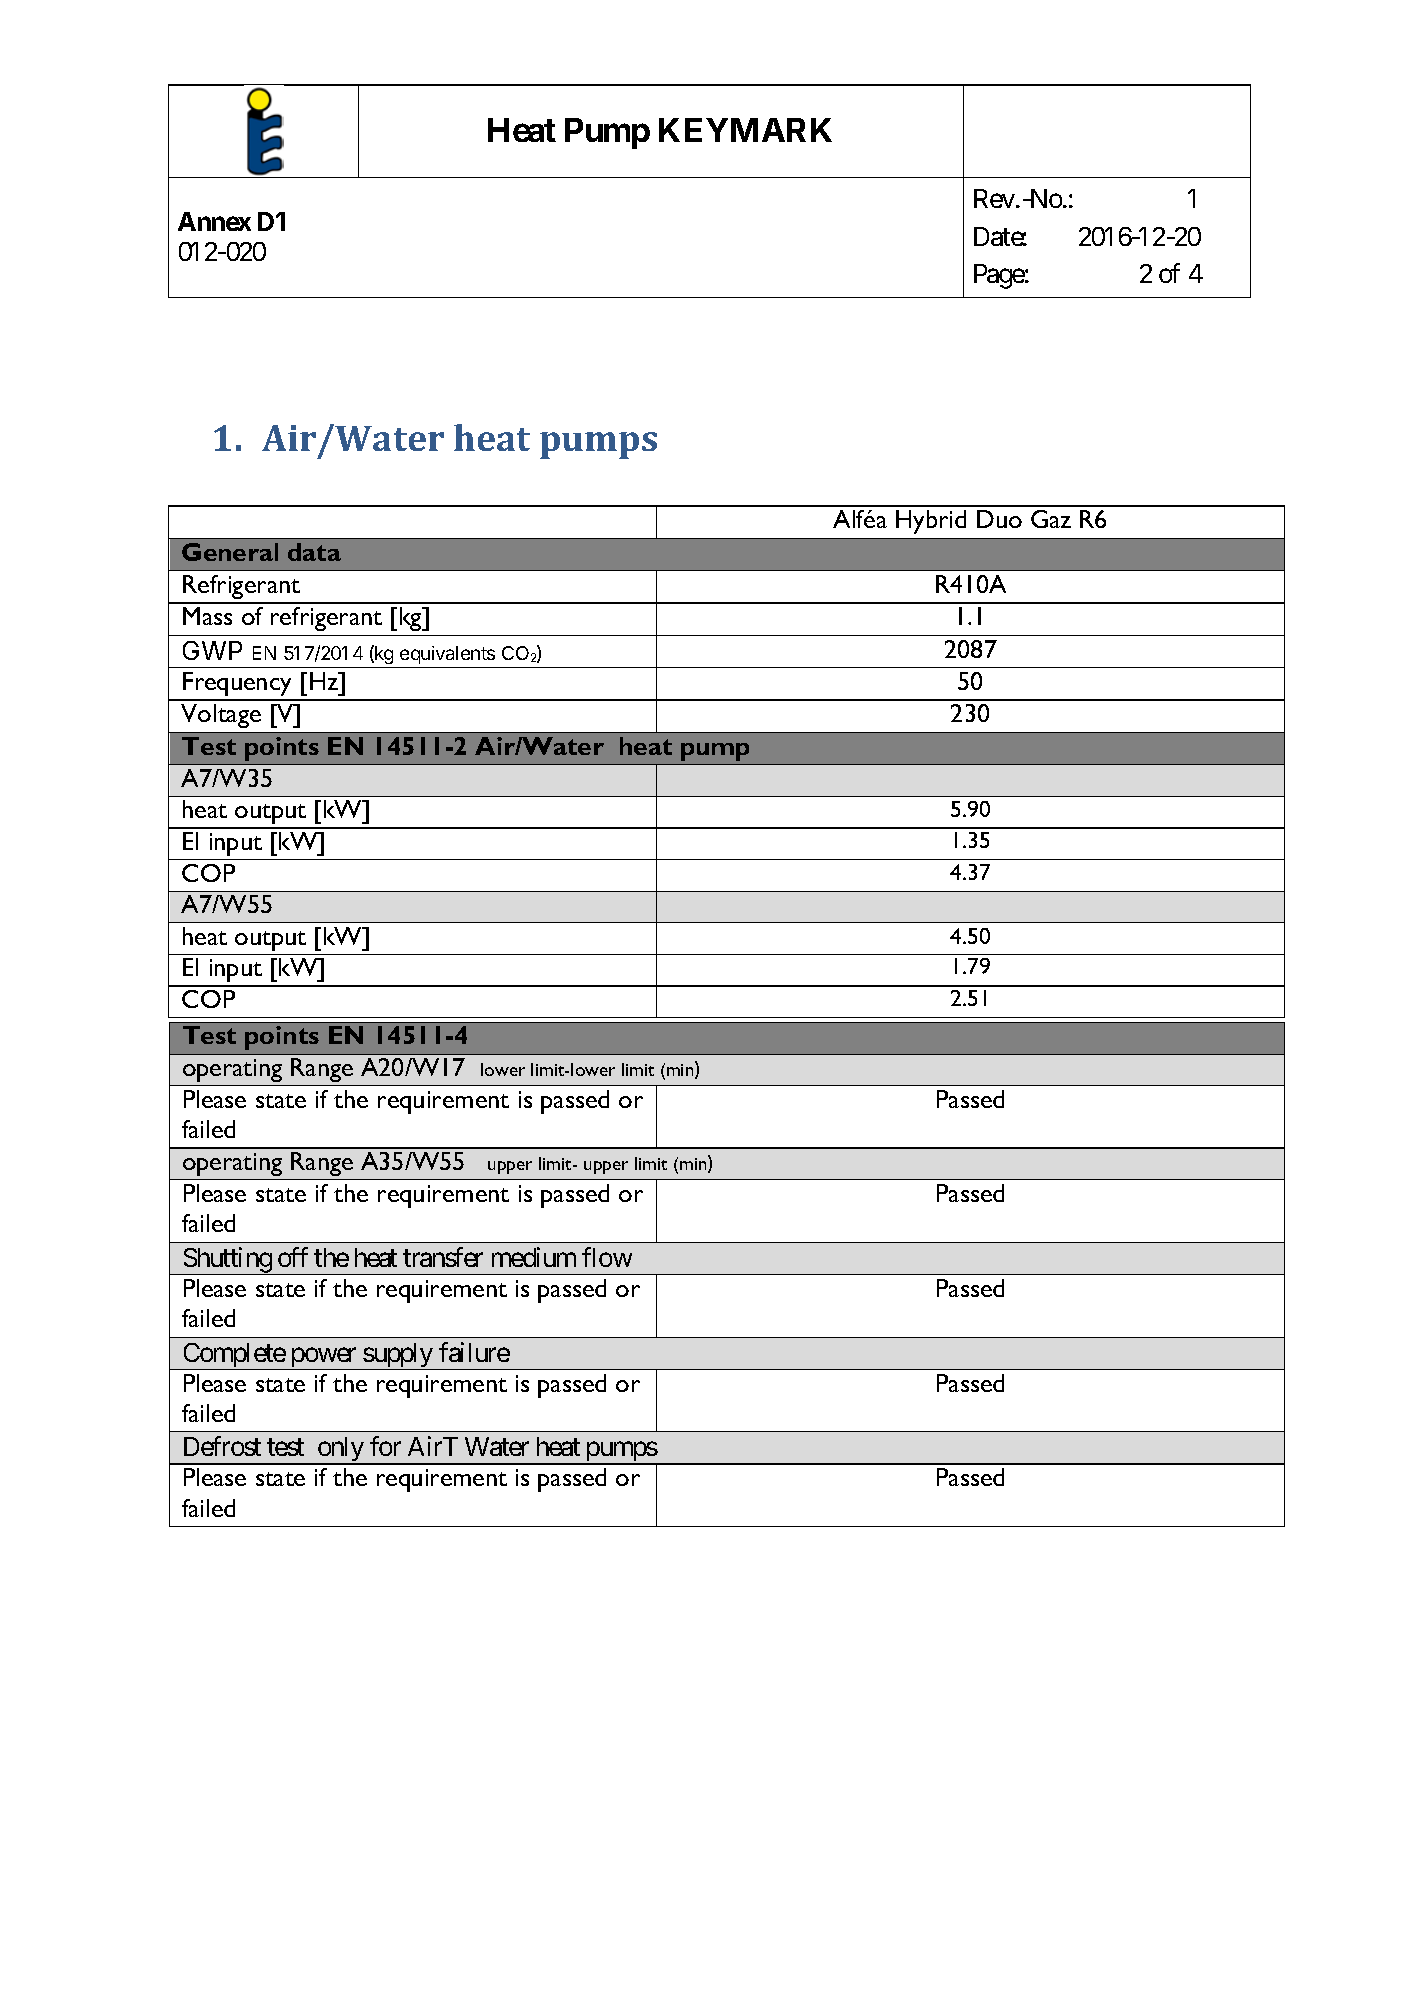 The height and width of the page is (2008, 1420). What do you see at coordinates (534, 1257) in the page?
I see `medium` at bounding box center [534, 1257].
